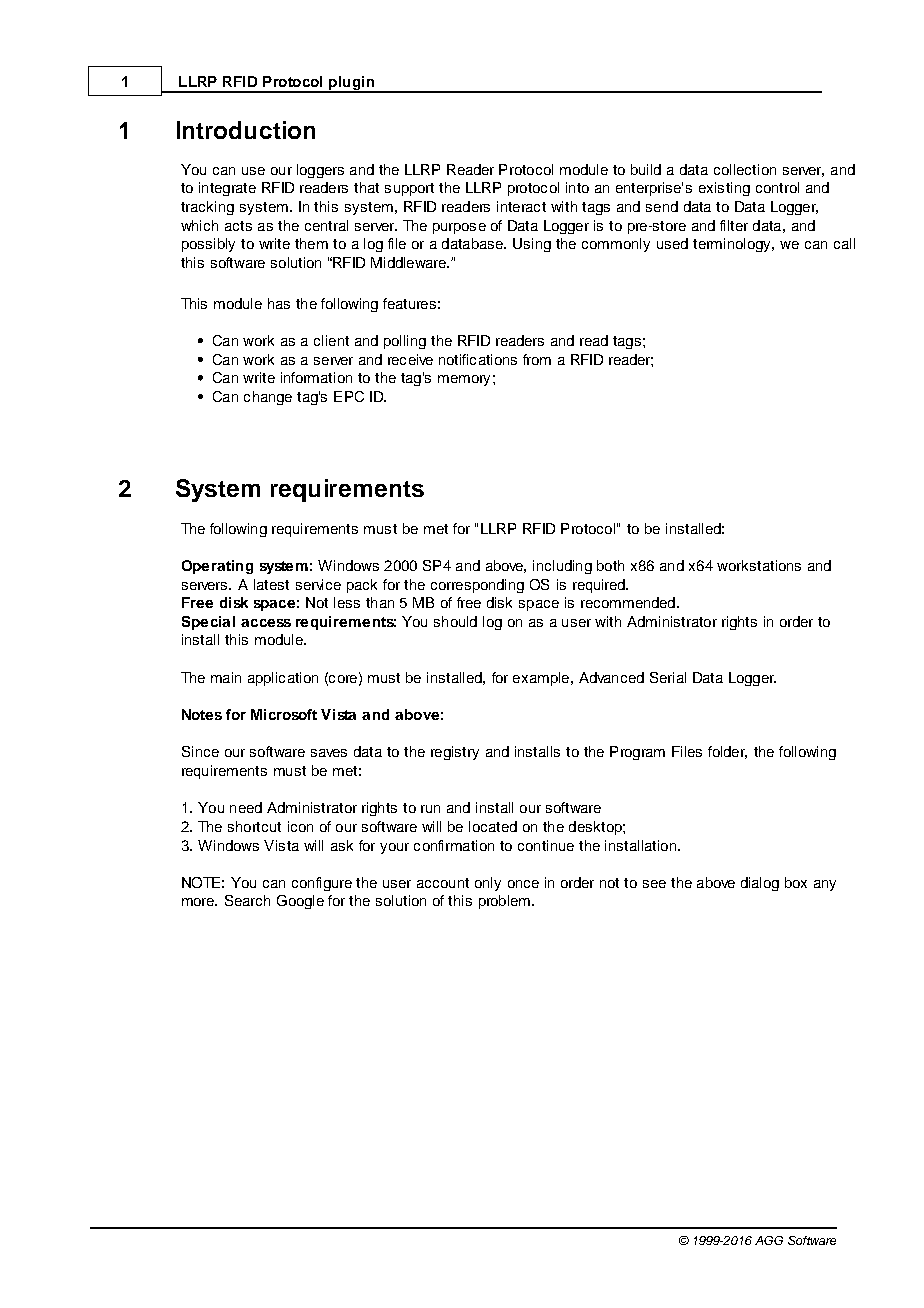  What do you see at coordinates (769, 1240) in the page?
I see `AGG` at bounding box center [769, 1240].
